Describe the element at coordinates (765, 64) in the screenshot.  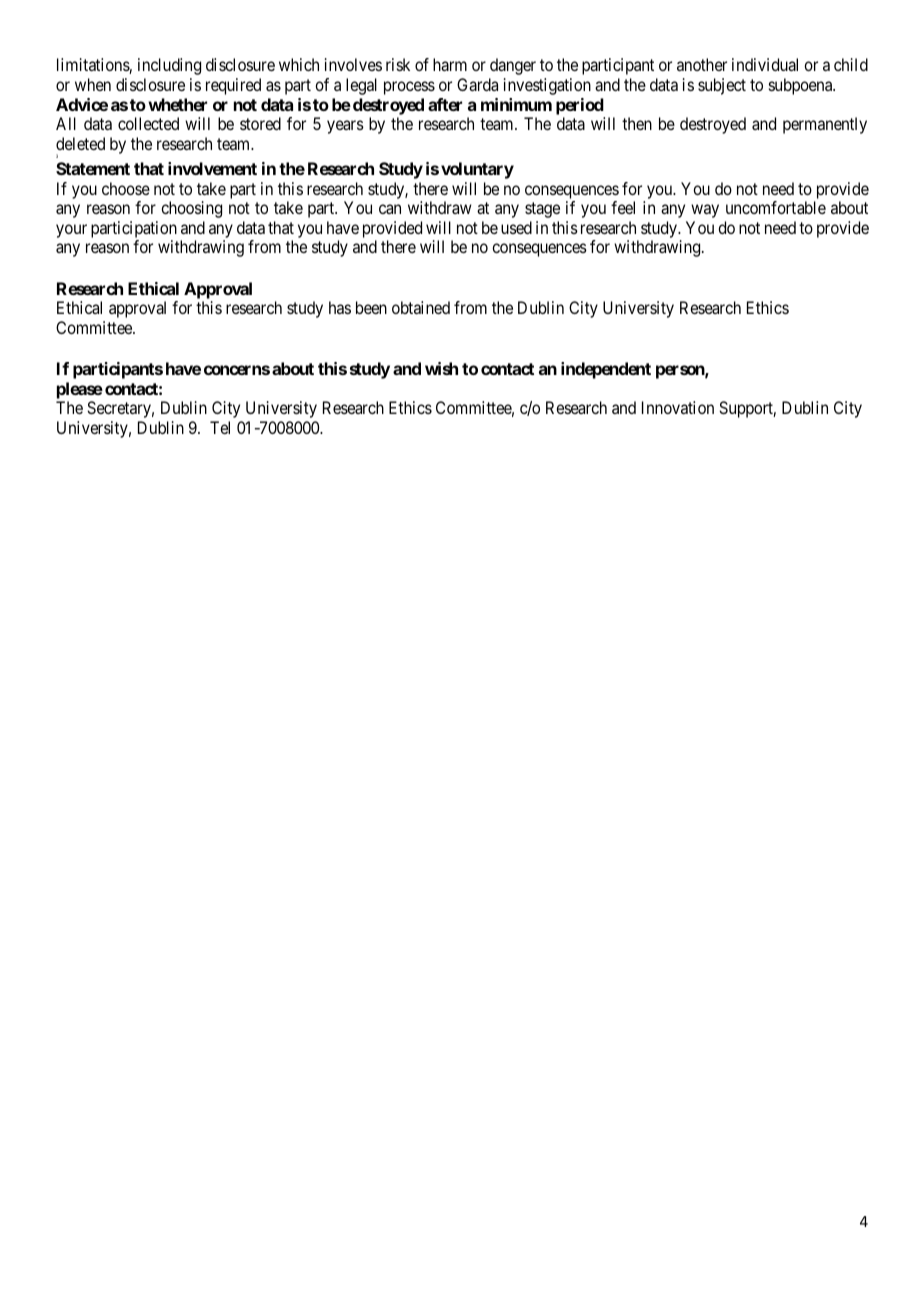
I see `individual` at that location.
